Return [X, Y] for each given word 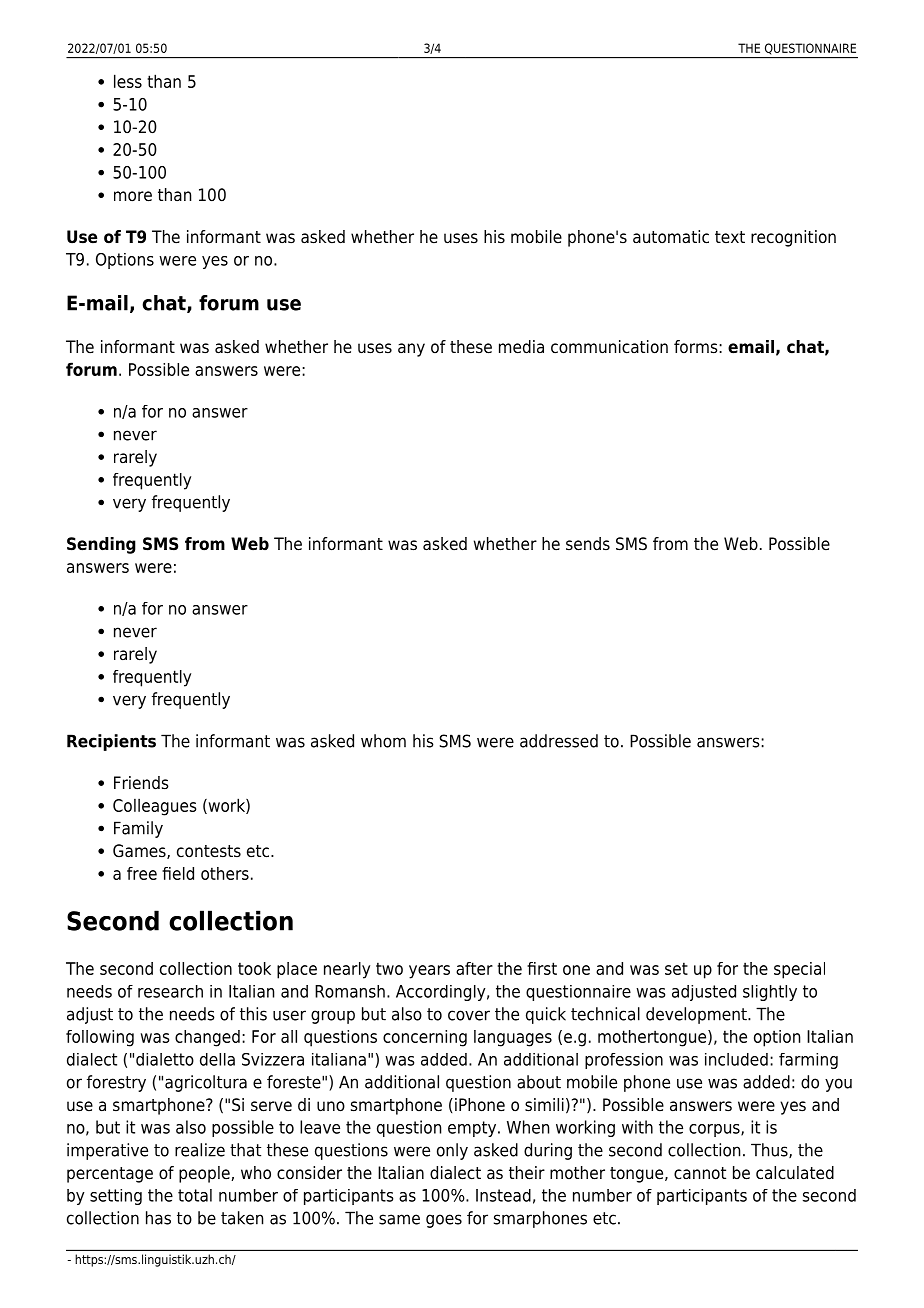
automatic [671, 237]
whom [383, 741]
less [128, 81]
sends [588, 544]
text [730, 237]
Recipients [111, 742]
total [195, 1195]
